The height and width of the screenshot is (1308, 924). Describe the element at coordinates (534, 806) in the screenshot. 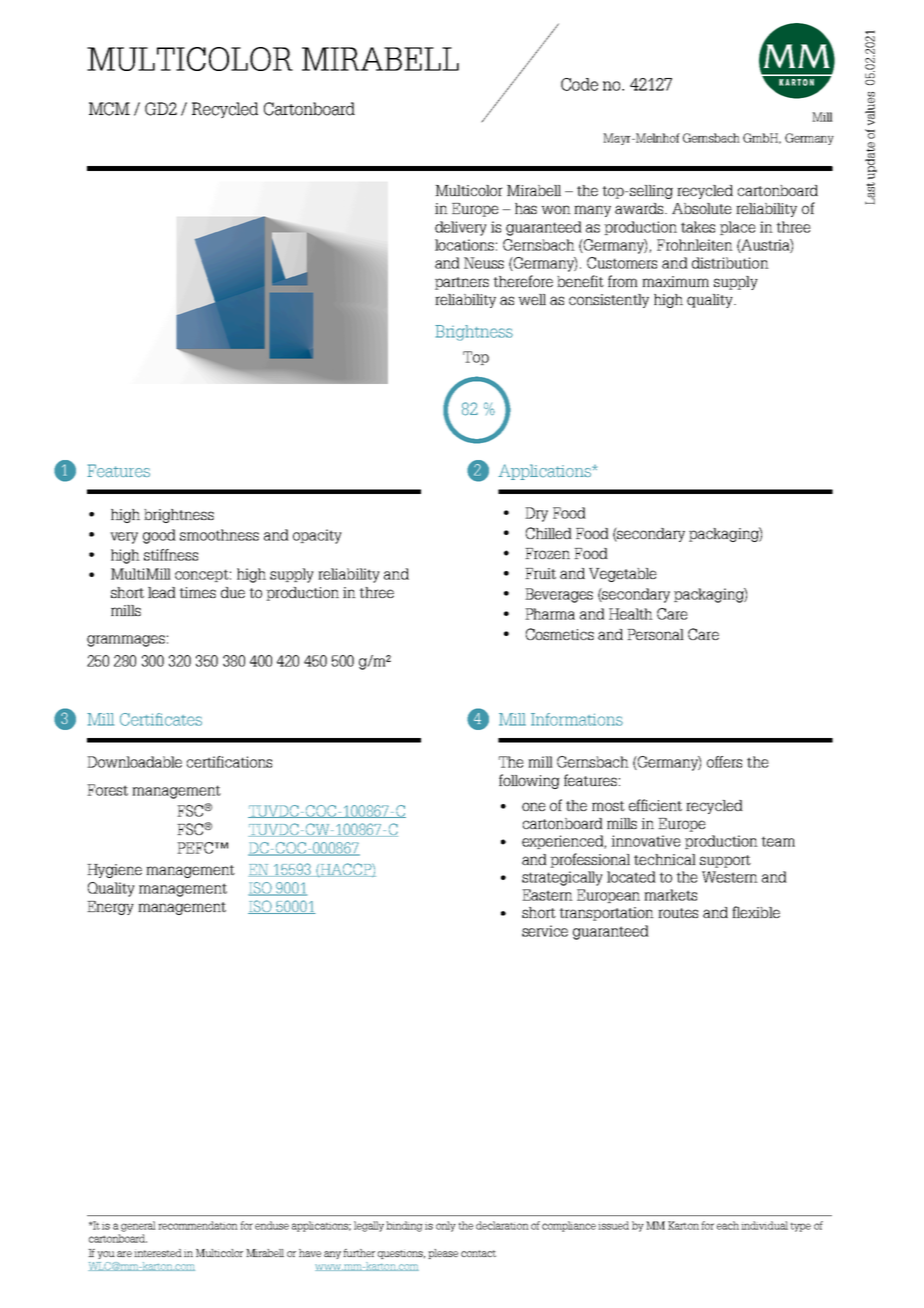

I see `one` at that location.
